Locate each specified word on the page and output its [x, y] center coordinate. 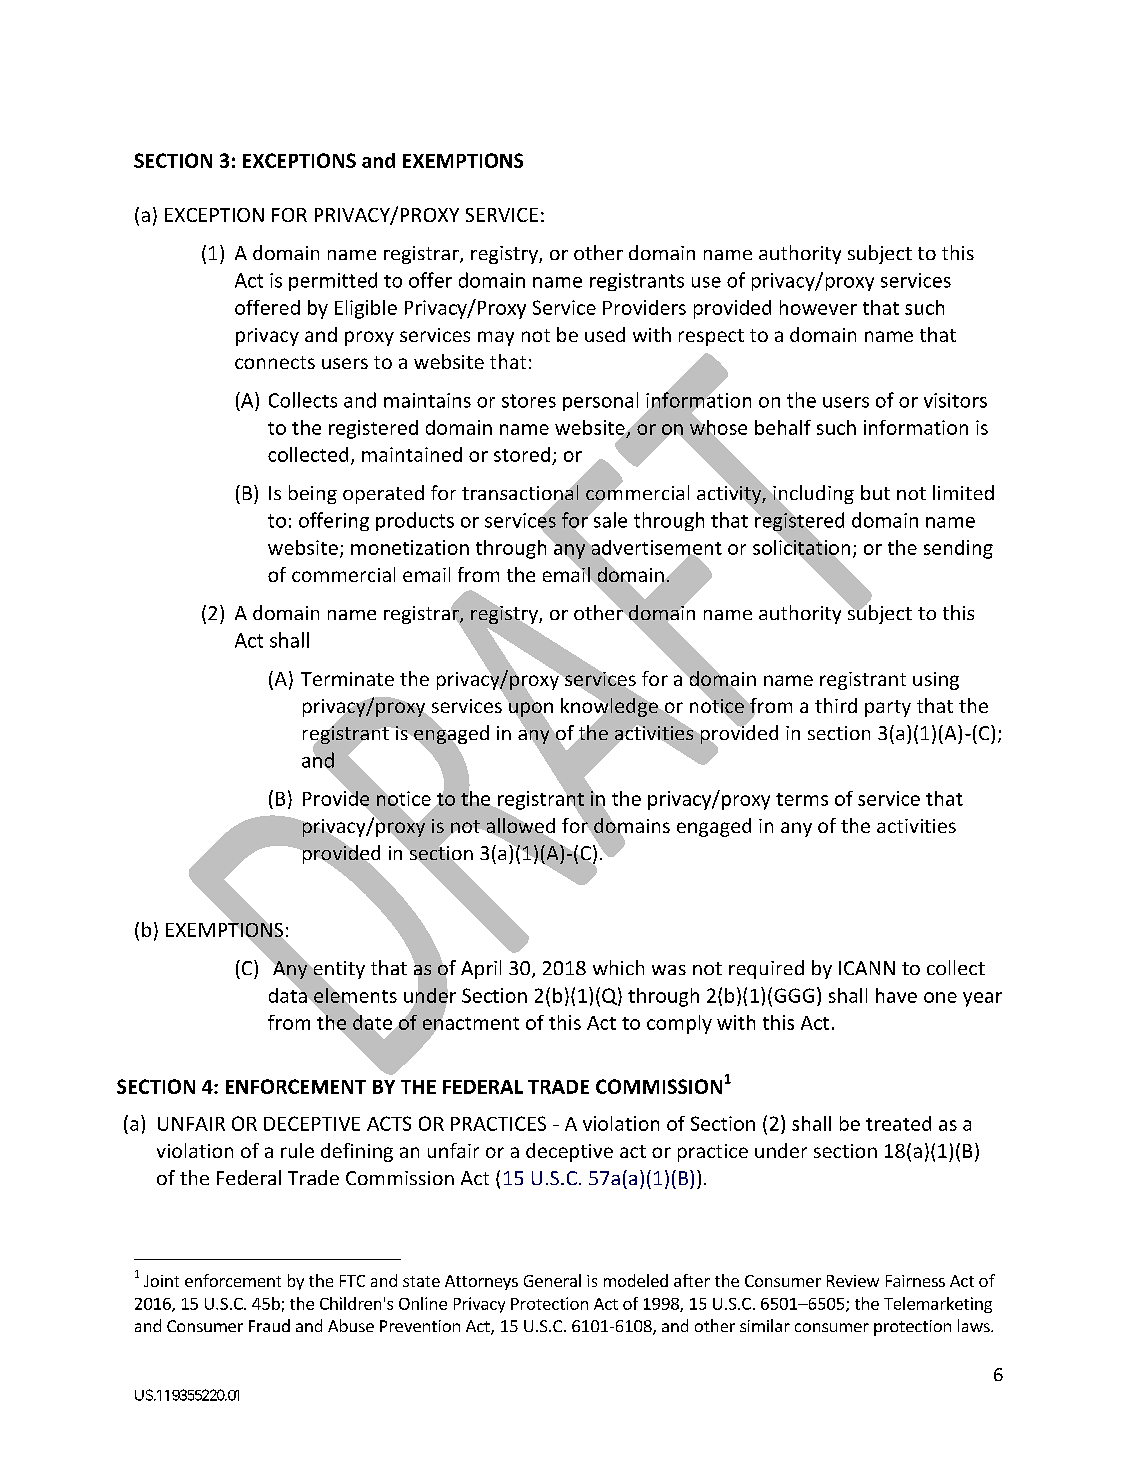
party [888, 708]
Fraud [269, 1325]
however [818, 307]
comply [679, 1024]
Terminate [347, 679]
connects [275, 362]
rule [297, 1150]
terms [802, 799]
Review [853, 1281]
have [896, 995]
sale [609, 519]
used [605, 334]
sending [958, 549]
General [552, 1280]
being [313, 494]
